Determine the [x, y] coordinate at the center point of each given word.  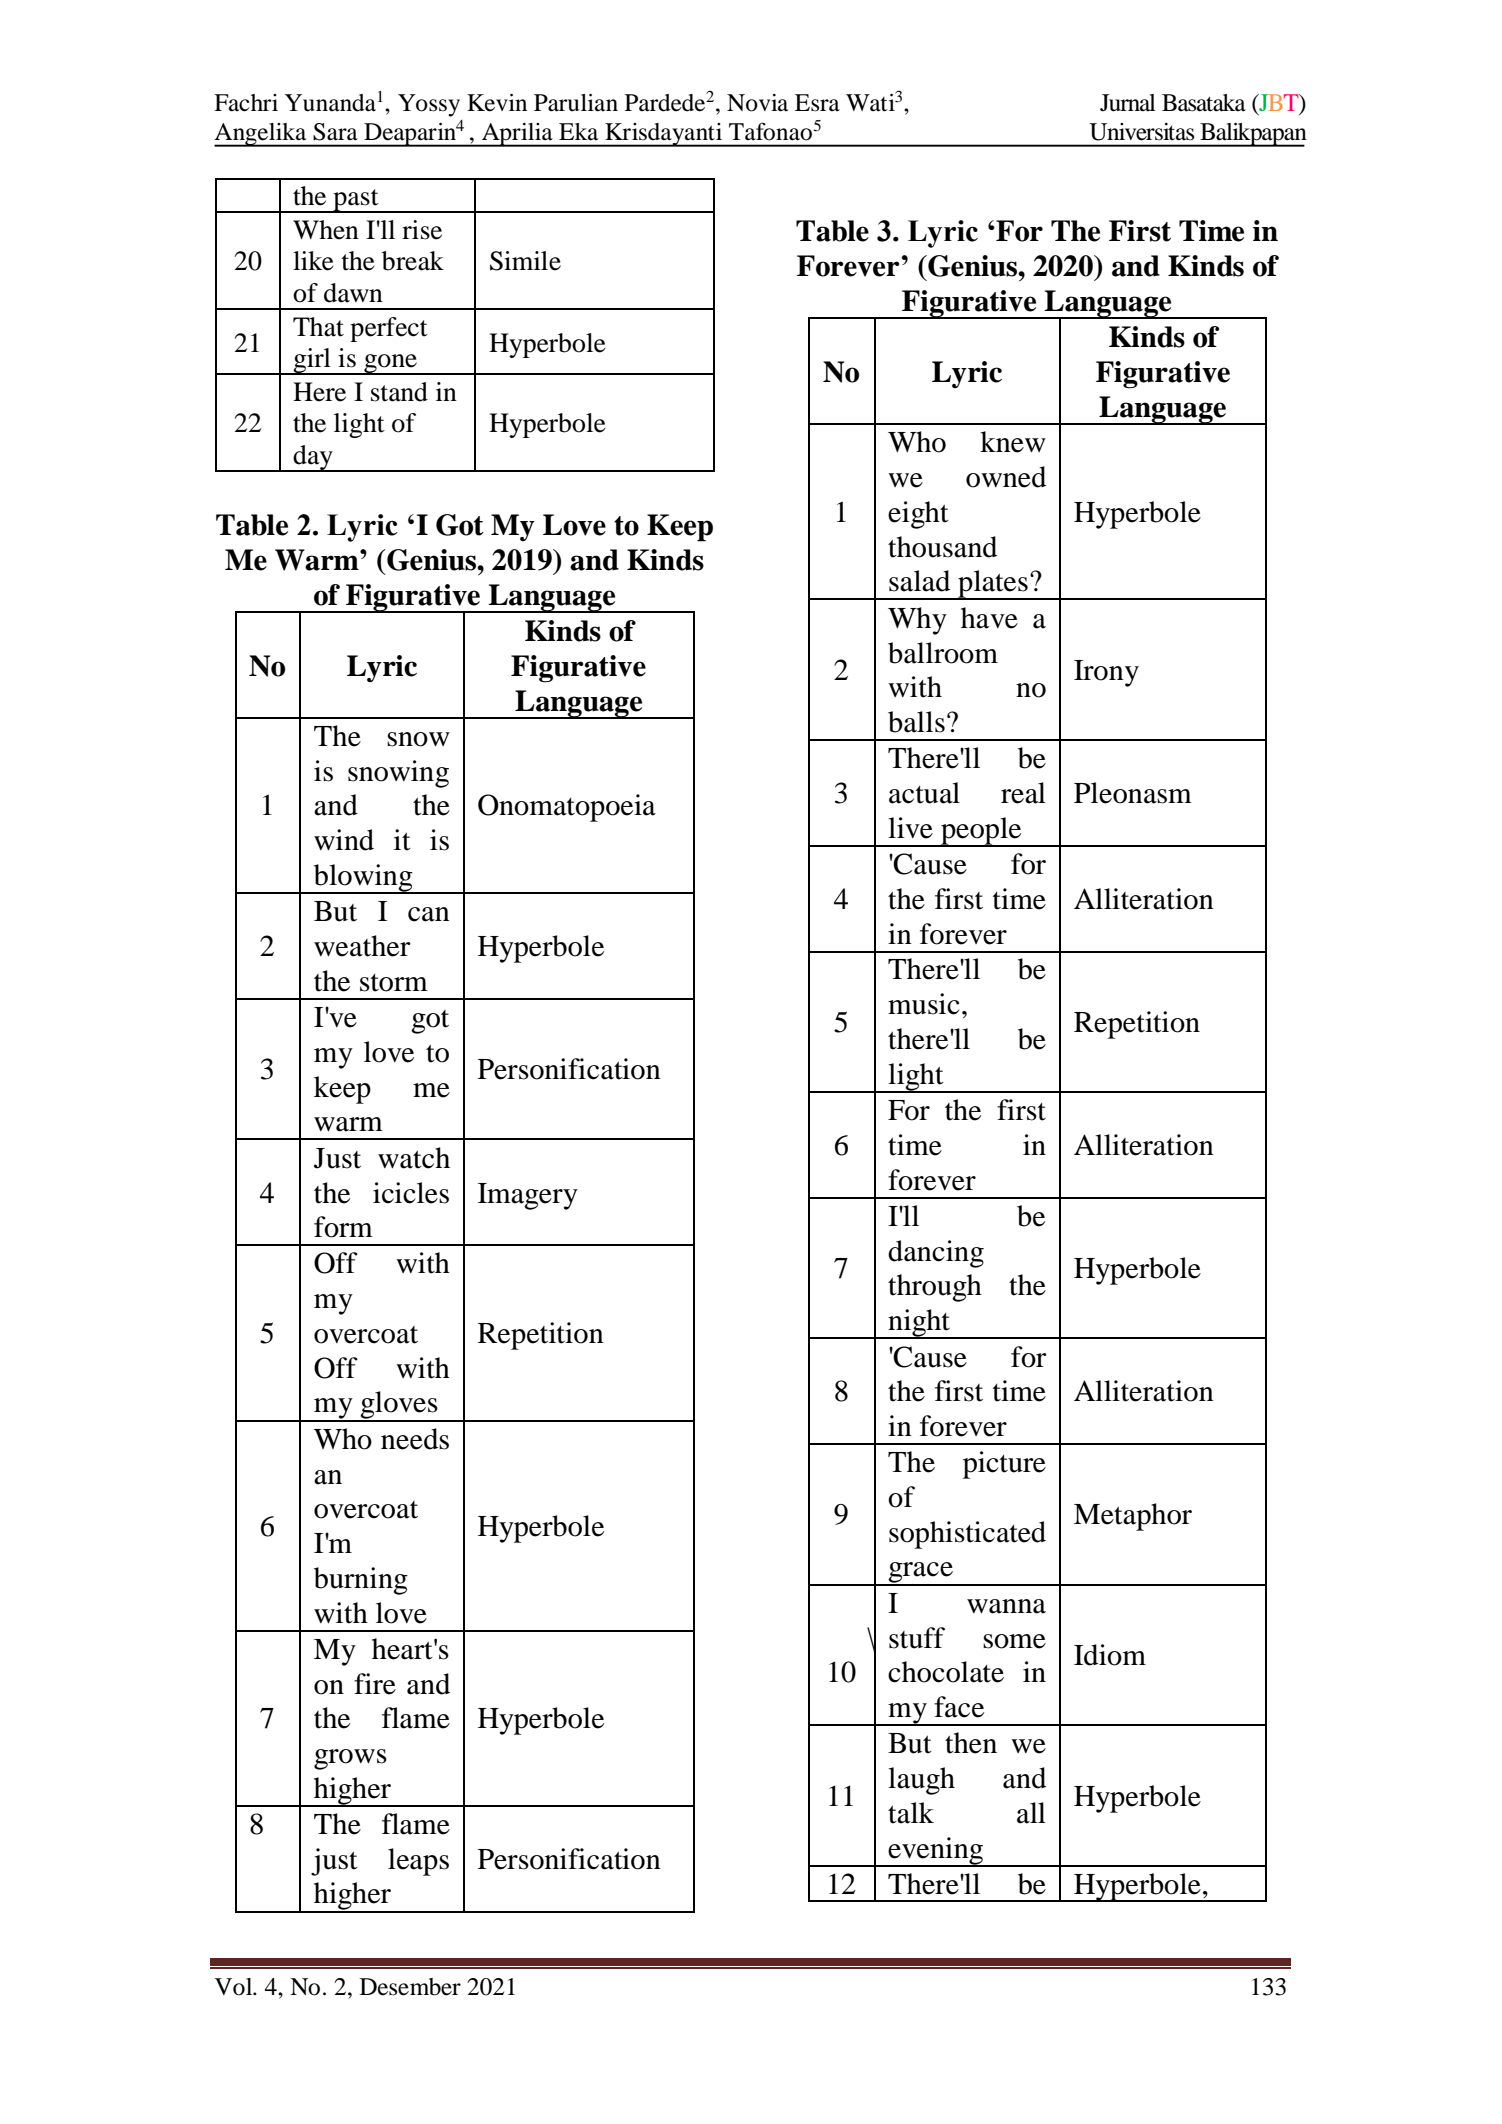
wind [344, 840]
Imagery [528, 1196]
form [343, 1227]
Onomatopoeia [567, 808]
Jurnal [1128, 103]
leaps [418, 1862]
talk [911, 1813]
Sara [335, 132]
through [935, 1288]
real [1023, 793]
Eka [578, 132]
